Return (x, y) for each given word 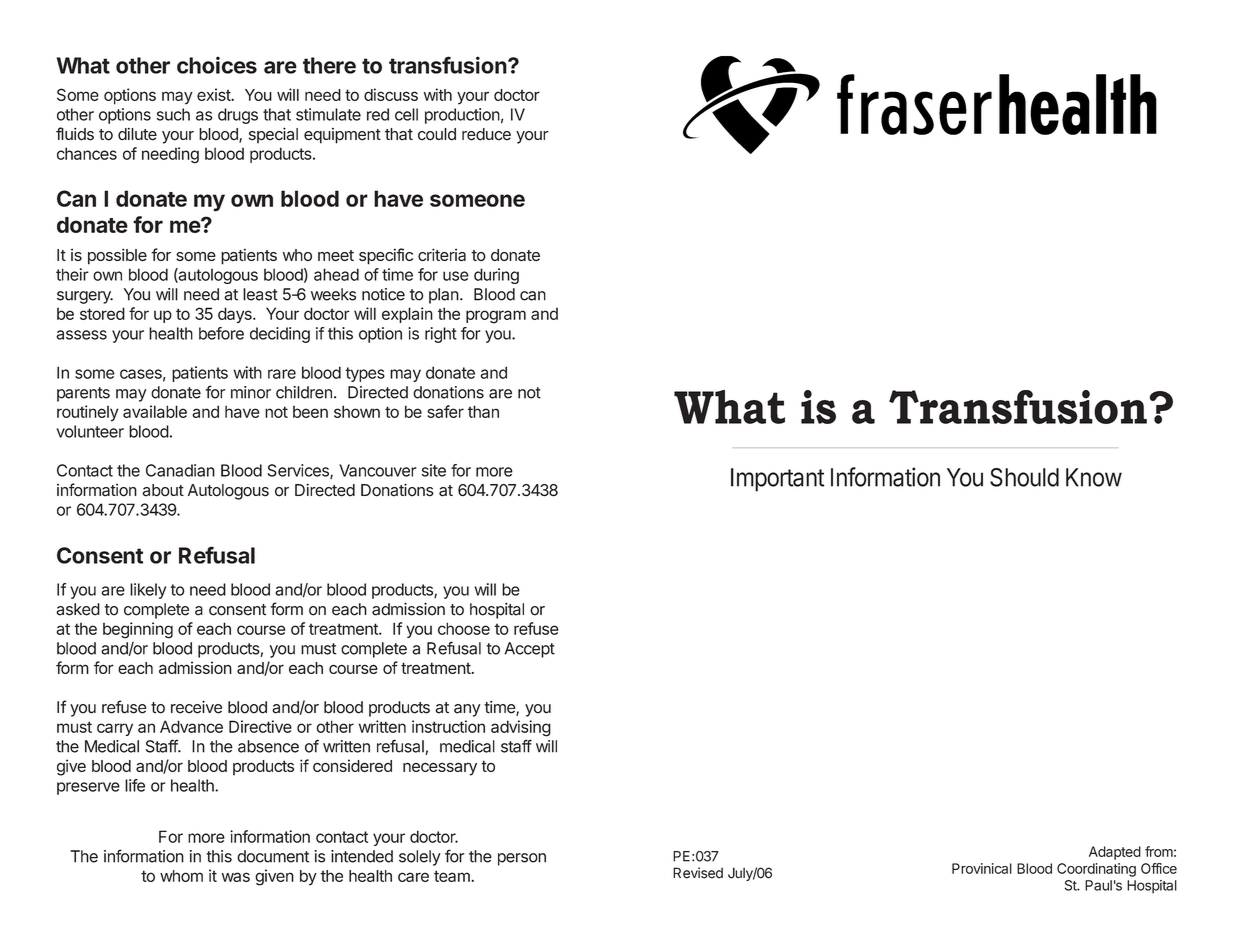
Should (1024, 477)
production (462, 116)
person (522, 859)
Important (777, 480)
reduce (486, 134)
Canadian (180, 470)
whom (181, 876)
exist (214, 94)
